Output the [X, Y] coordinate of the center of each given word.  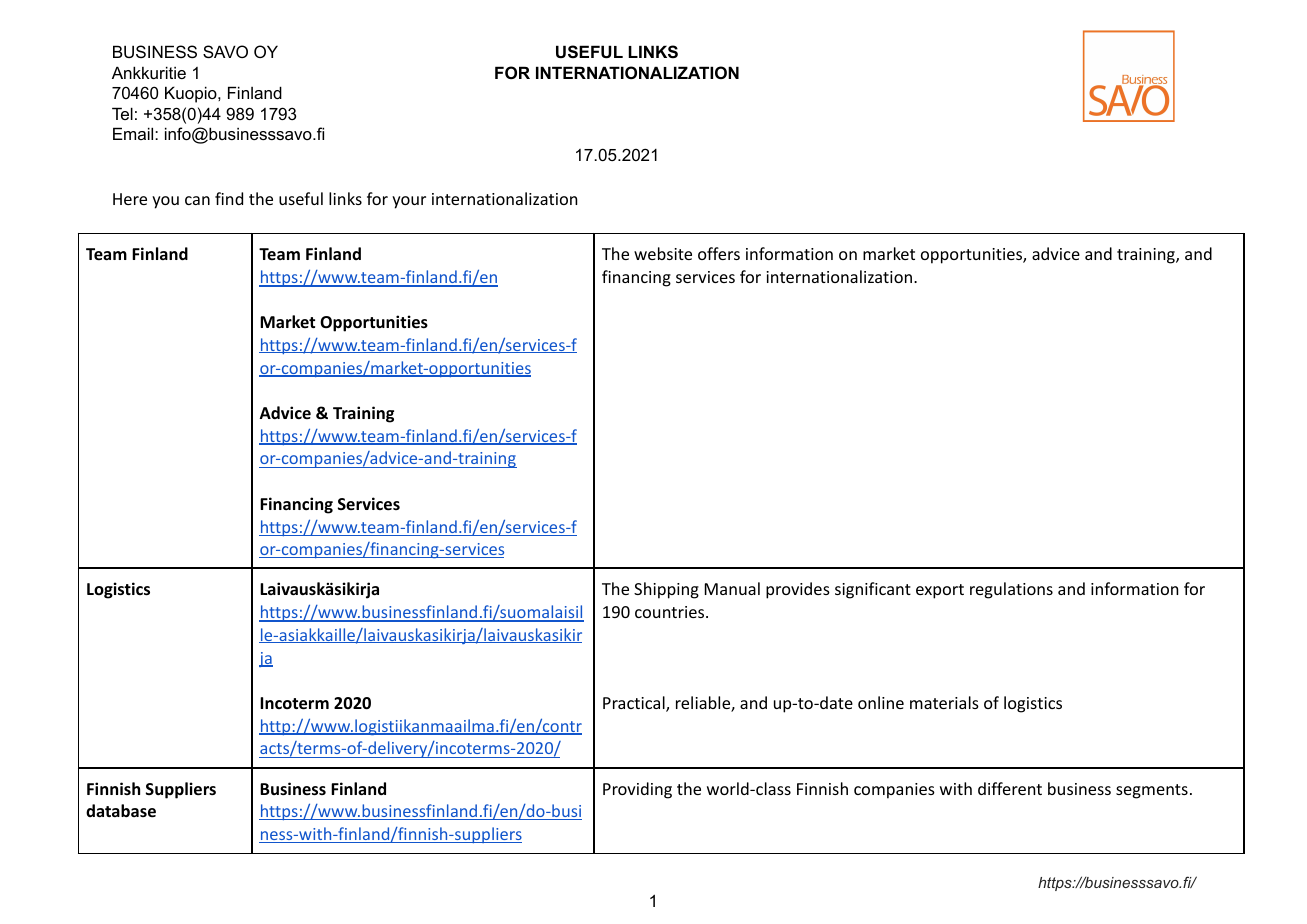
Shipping [666, 590]
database [121, 811]
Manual [732, 588]
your [409, 202]
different [1010, 788]
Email [134, 133]
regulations [1011, 590]
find [229, 198]
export [940, 591]
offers [719, 253]
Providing [637, 790]
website [663, 253]
